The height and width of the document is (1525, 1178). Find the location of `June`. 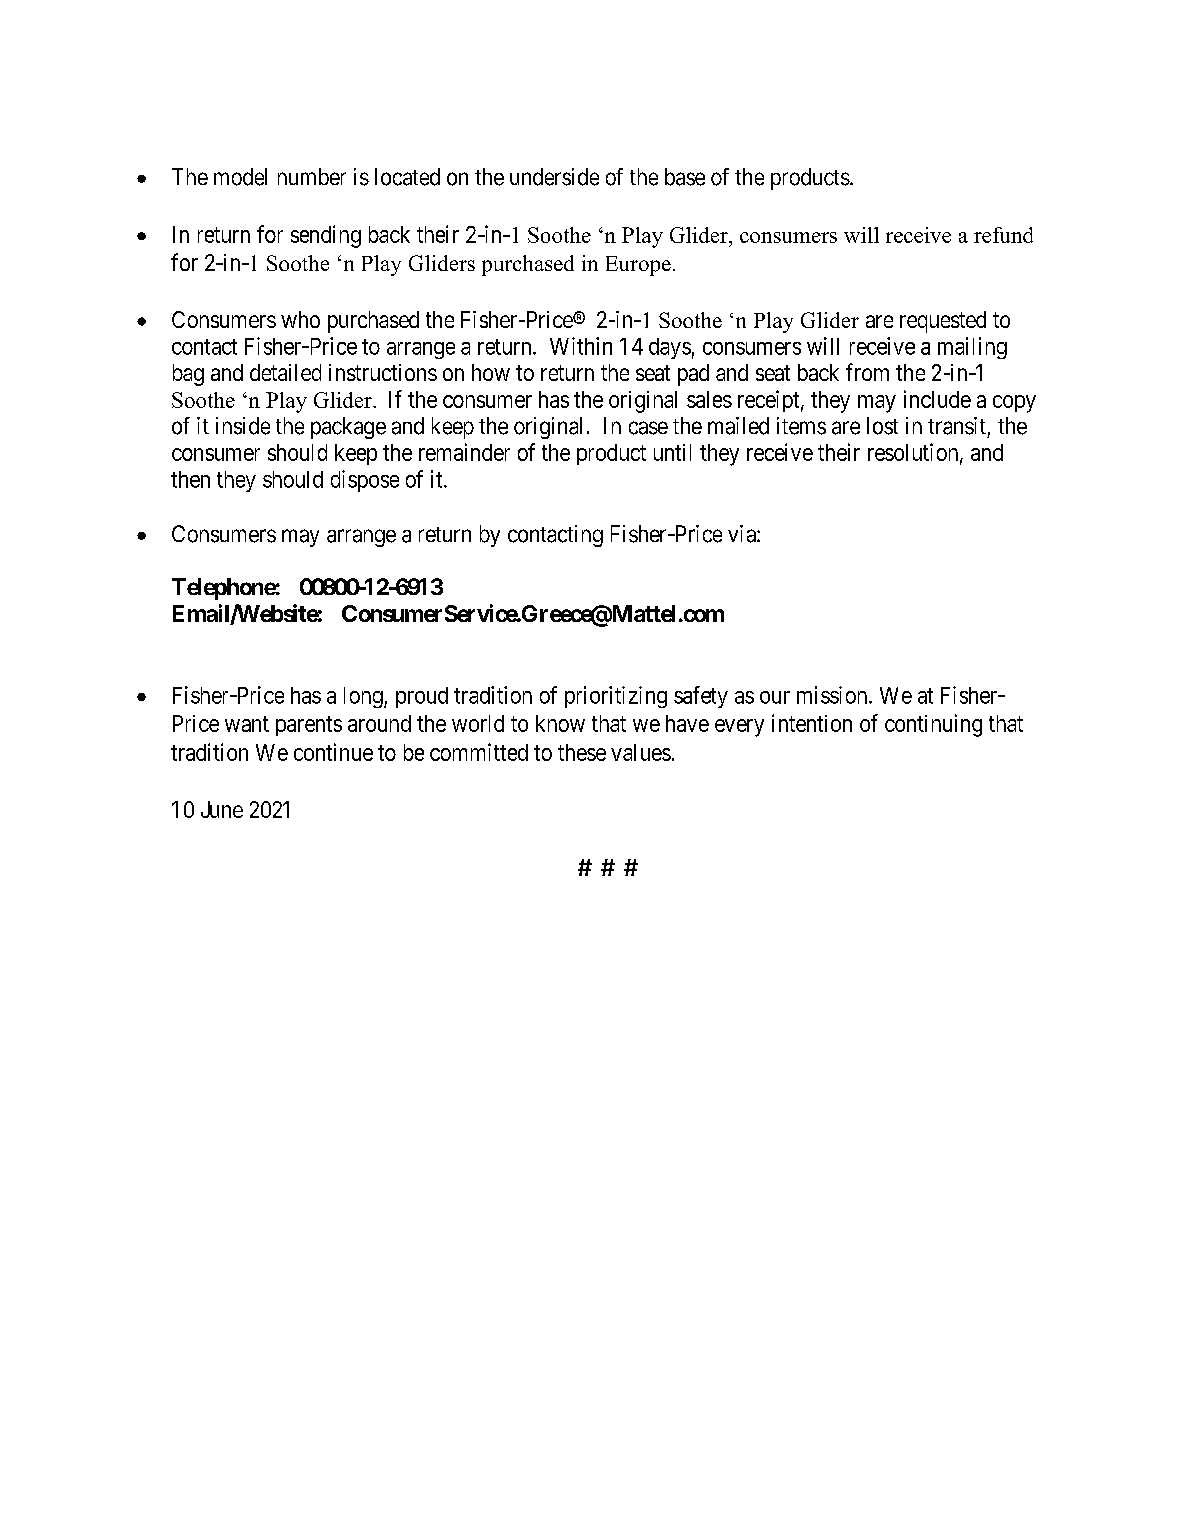

June is located at coordinates (222, 809).
